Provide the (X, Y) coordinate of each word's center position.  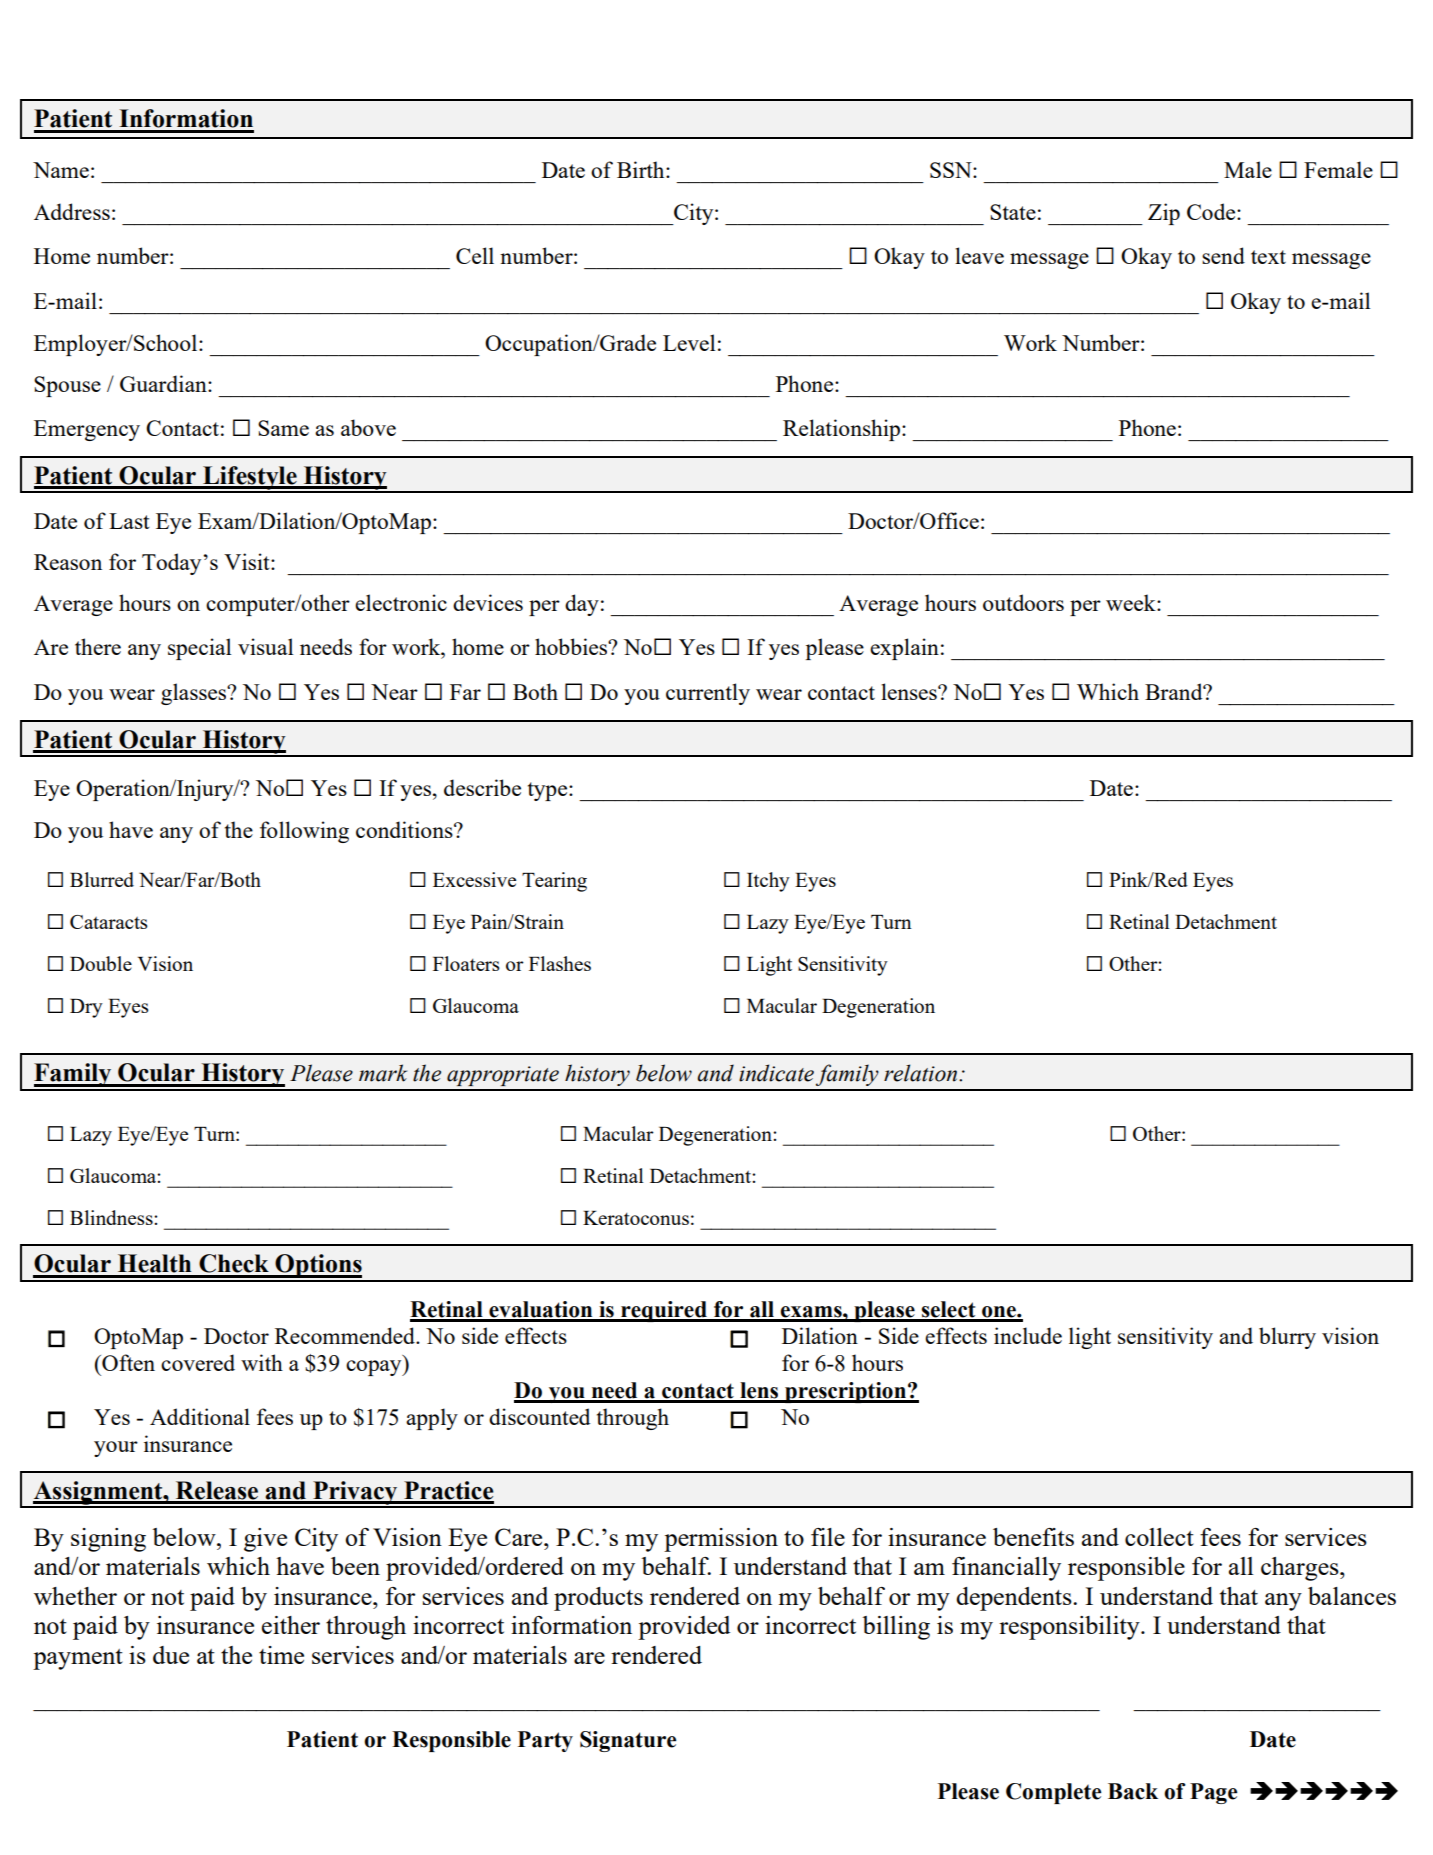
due (171, 1655)
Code (1212, 211)
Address (72, 211)
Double (101, 963)
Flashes (560, 963)
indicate (776, 1073)
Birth (642, 169)
